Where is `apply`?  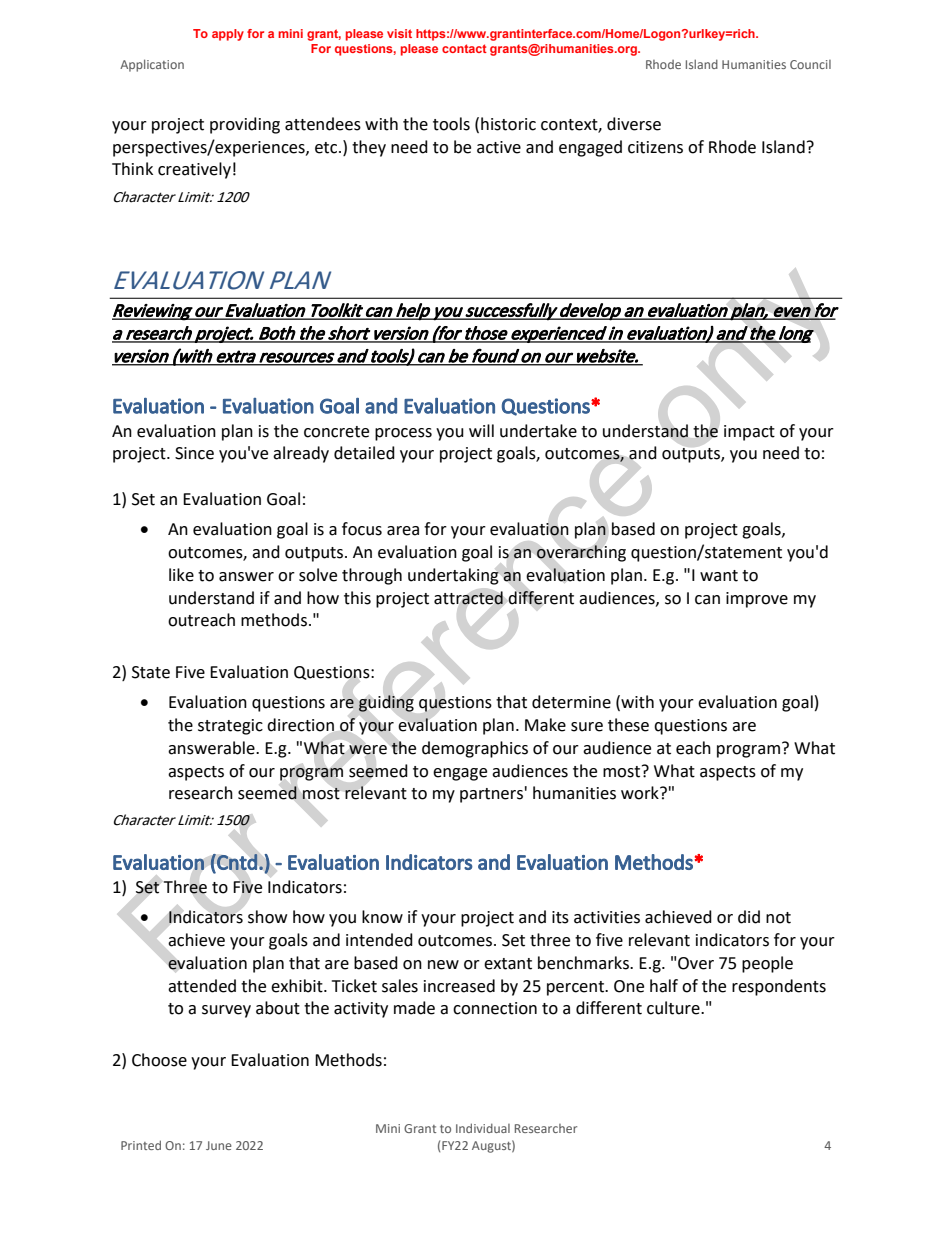 apply is located at coordinates (228, 35).
